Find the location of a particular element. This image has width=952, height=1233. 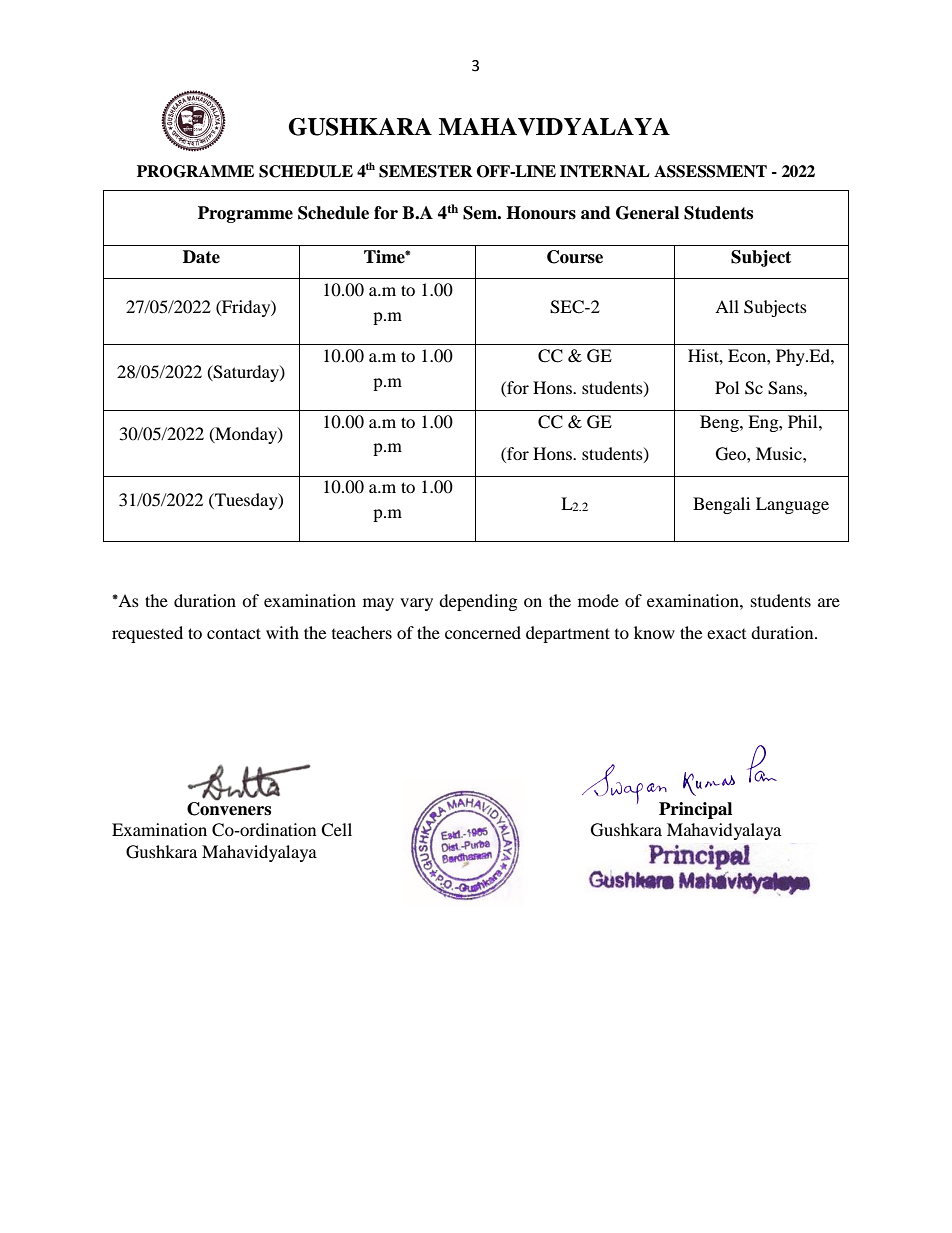

Honours is located at coordinates (541, 213).
